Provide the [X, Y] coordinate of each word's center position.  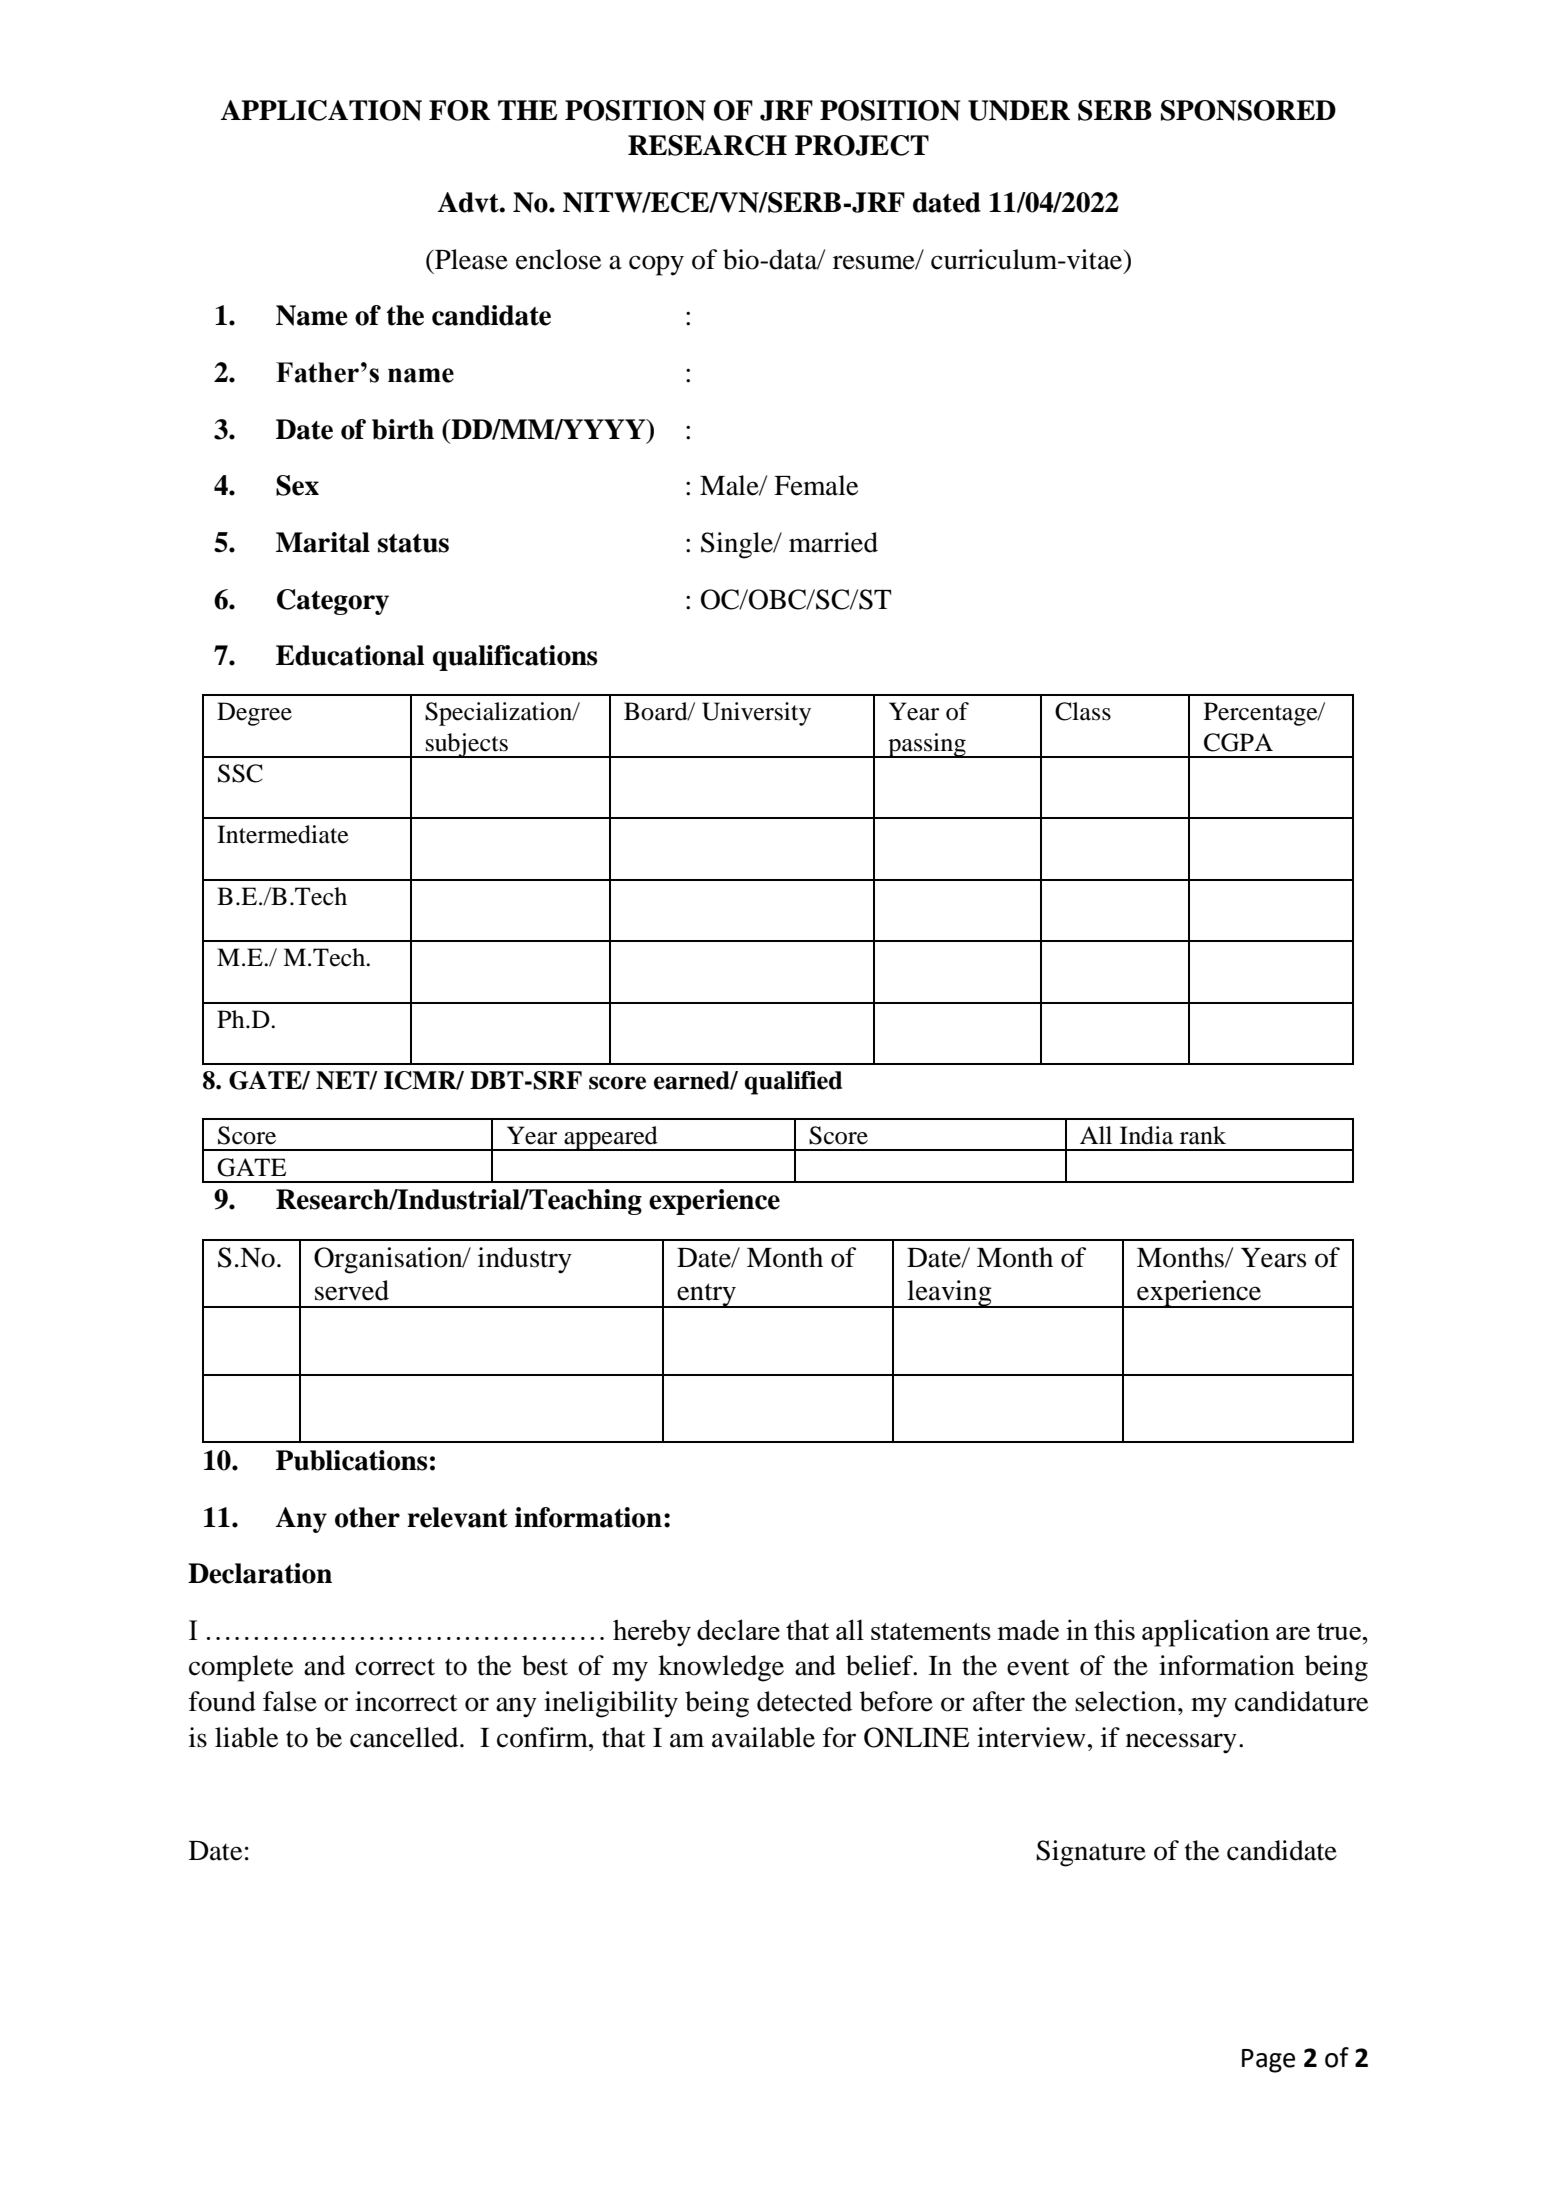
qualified [793, 1083]
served [352, 1290]
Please [470, 259]
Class [1083, 711]
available [763, 1737]
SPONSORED [1248, 110]
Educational [350, 655]
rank [1203, 1135]
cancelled [405, 1737]
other [367, 1517]
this [1114, 1629]
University [756, 714]
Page [1268, 2061]
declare [738, 1629]
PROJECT [862, 145]
